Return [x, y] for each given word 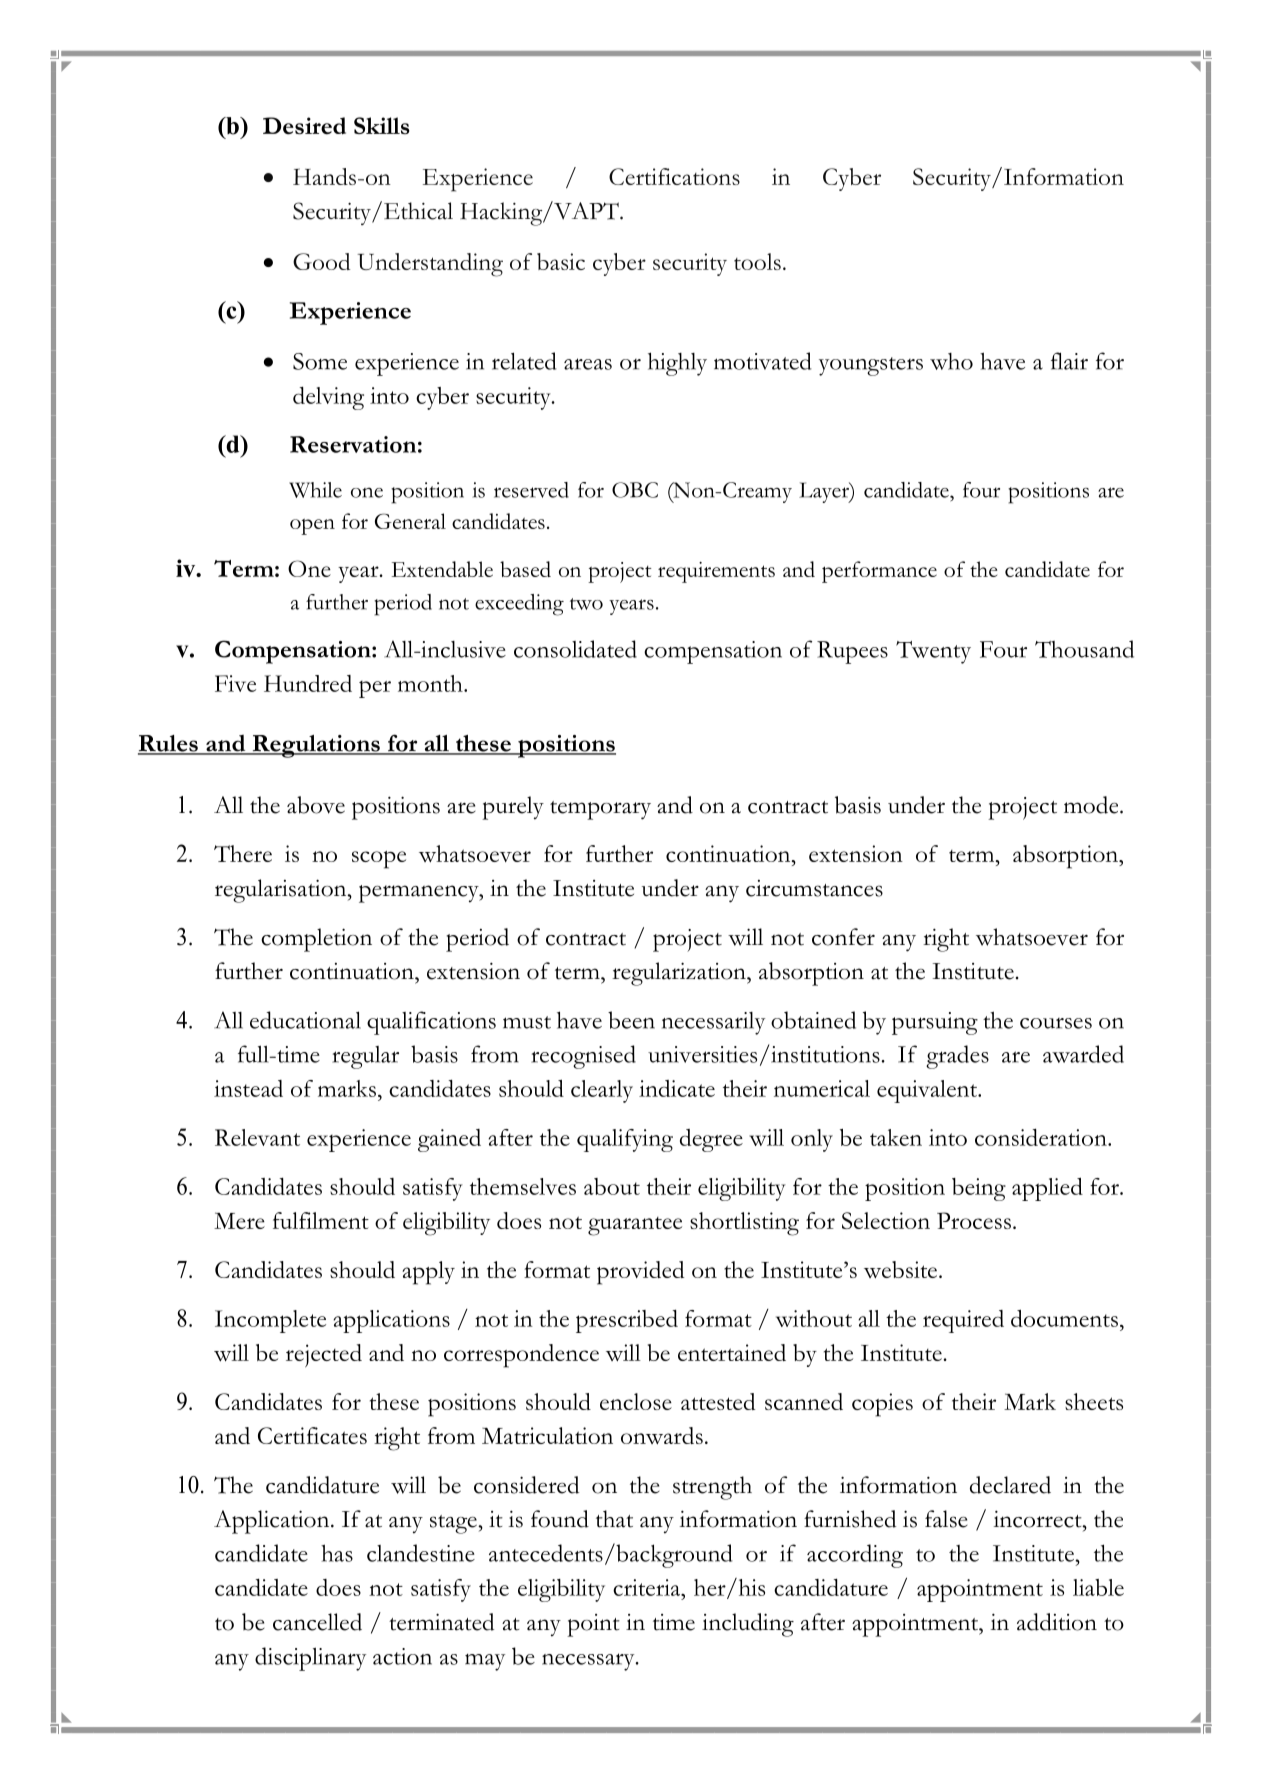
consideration [1042, 1137]
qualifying [625, 1140]
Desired [304, 126]
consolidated [575, 649]
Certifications [674, 176]
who [951, 361]
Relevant [257, 1137]
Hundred [308, 683]
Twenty [933, 652]
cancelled [317, 1622]
